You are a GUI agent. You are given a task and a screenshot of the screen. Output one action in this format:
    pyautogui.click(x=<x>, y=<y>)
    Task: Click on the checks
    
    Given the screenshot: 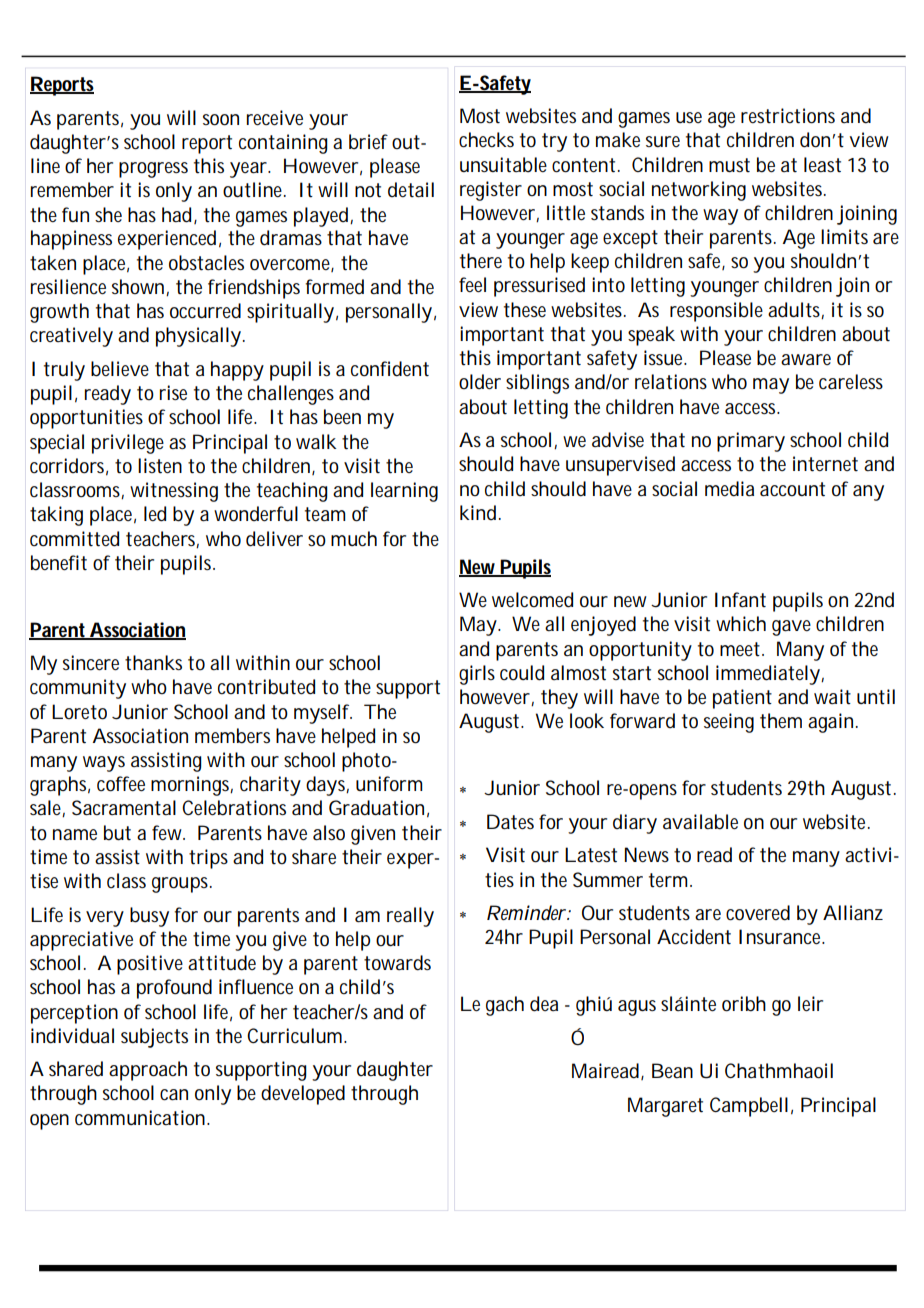 What is the action you would take?
    pyautogui.click(x=486, y=140)
